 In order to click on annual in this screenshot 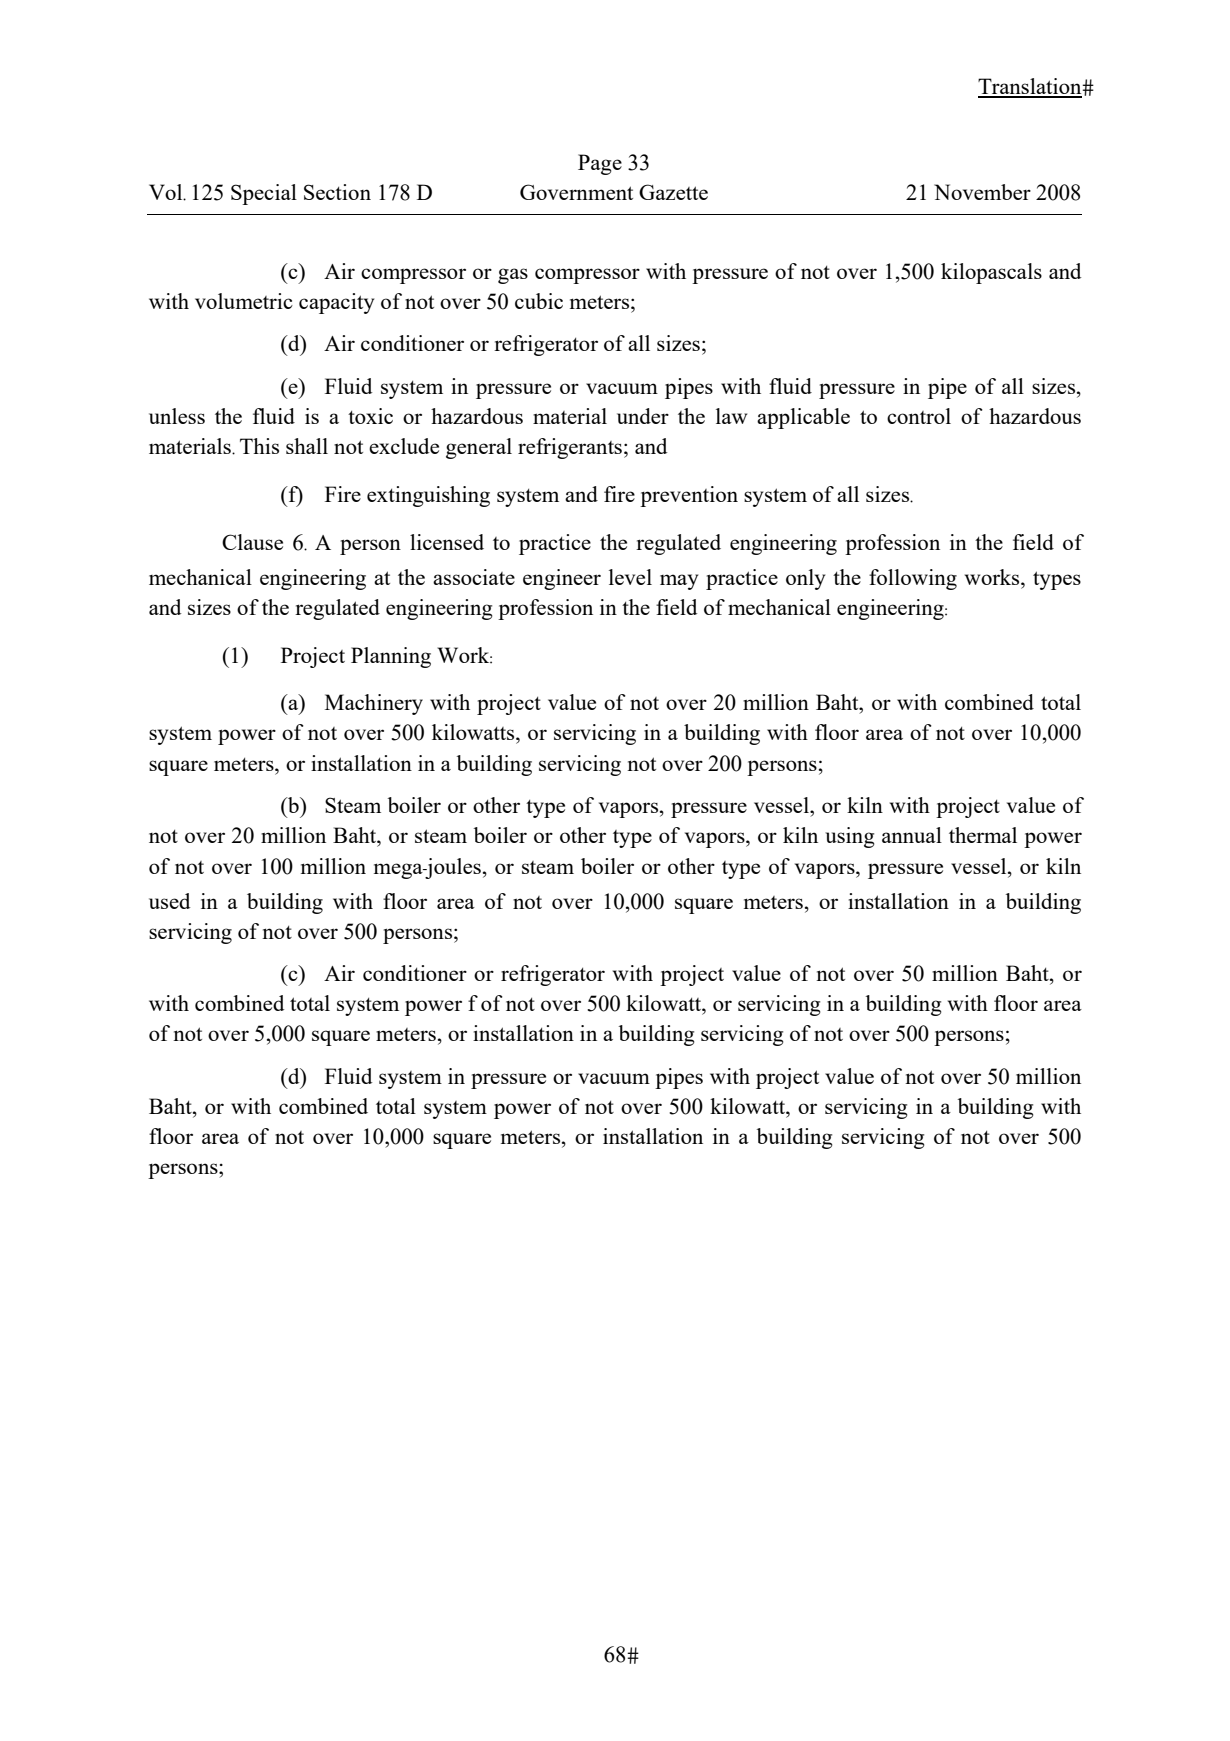, I will do `click(912, 835)`.
